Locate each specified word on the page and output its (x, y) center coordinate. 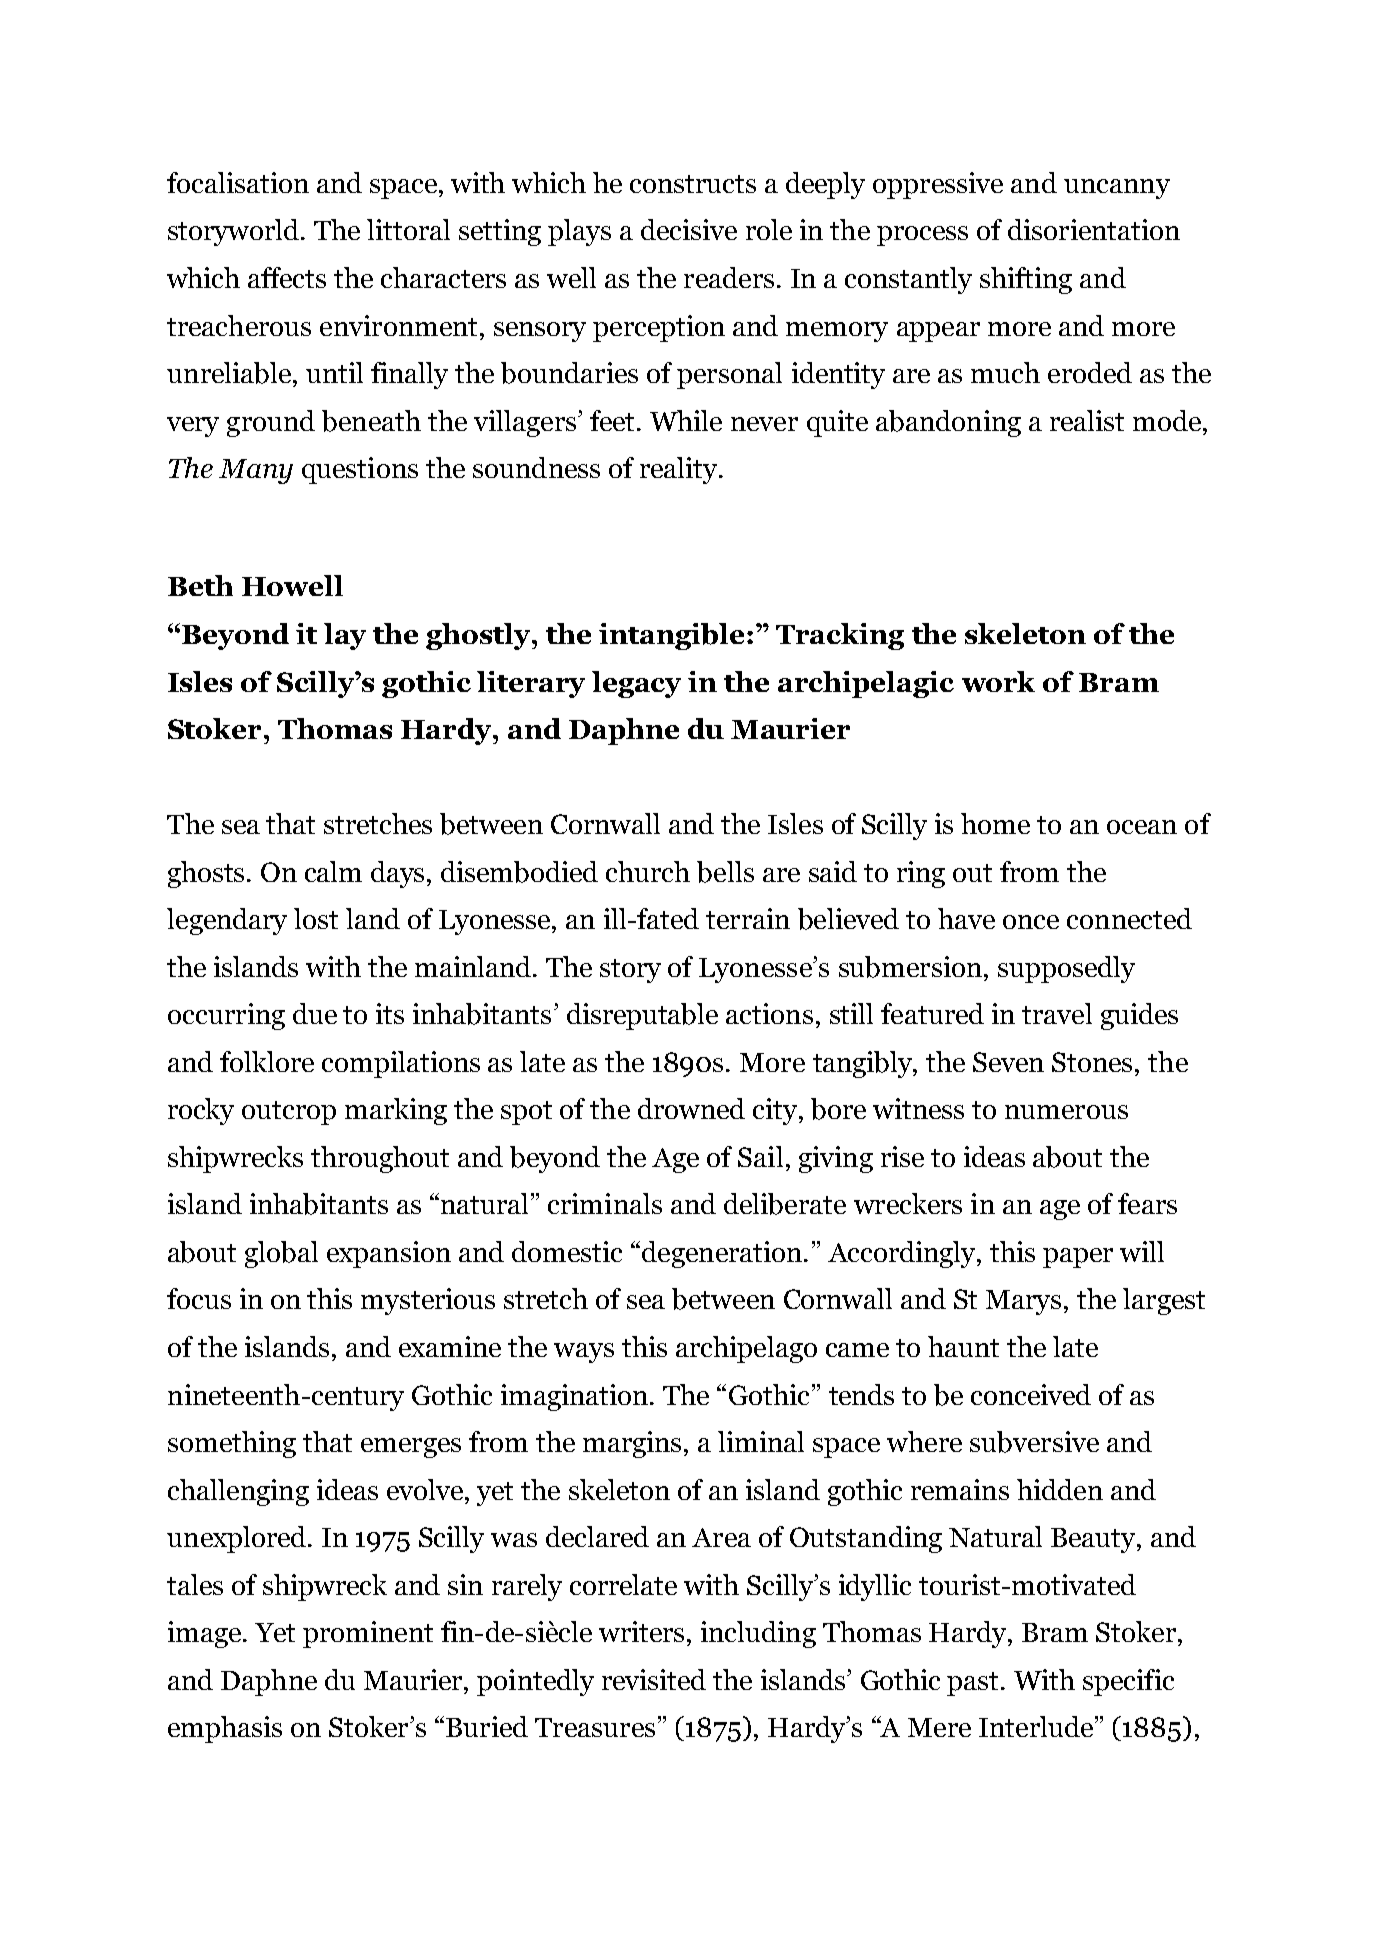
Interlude (1036, 1726)
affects (287, 277)
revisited (654, 1679)
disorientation (1094, 229)
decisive (689, 229)
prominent (368, 1634)
